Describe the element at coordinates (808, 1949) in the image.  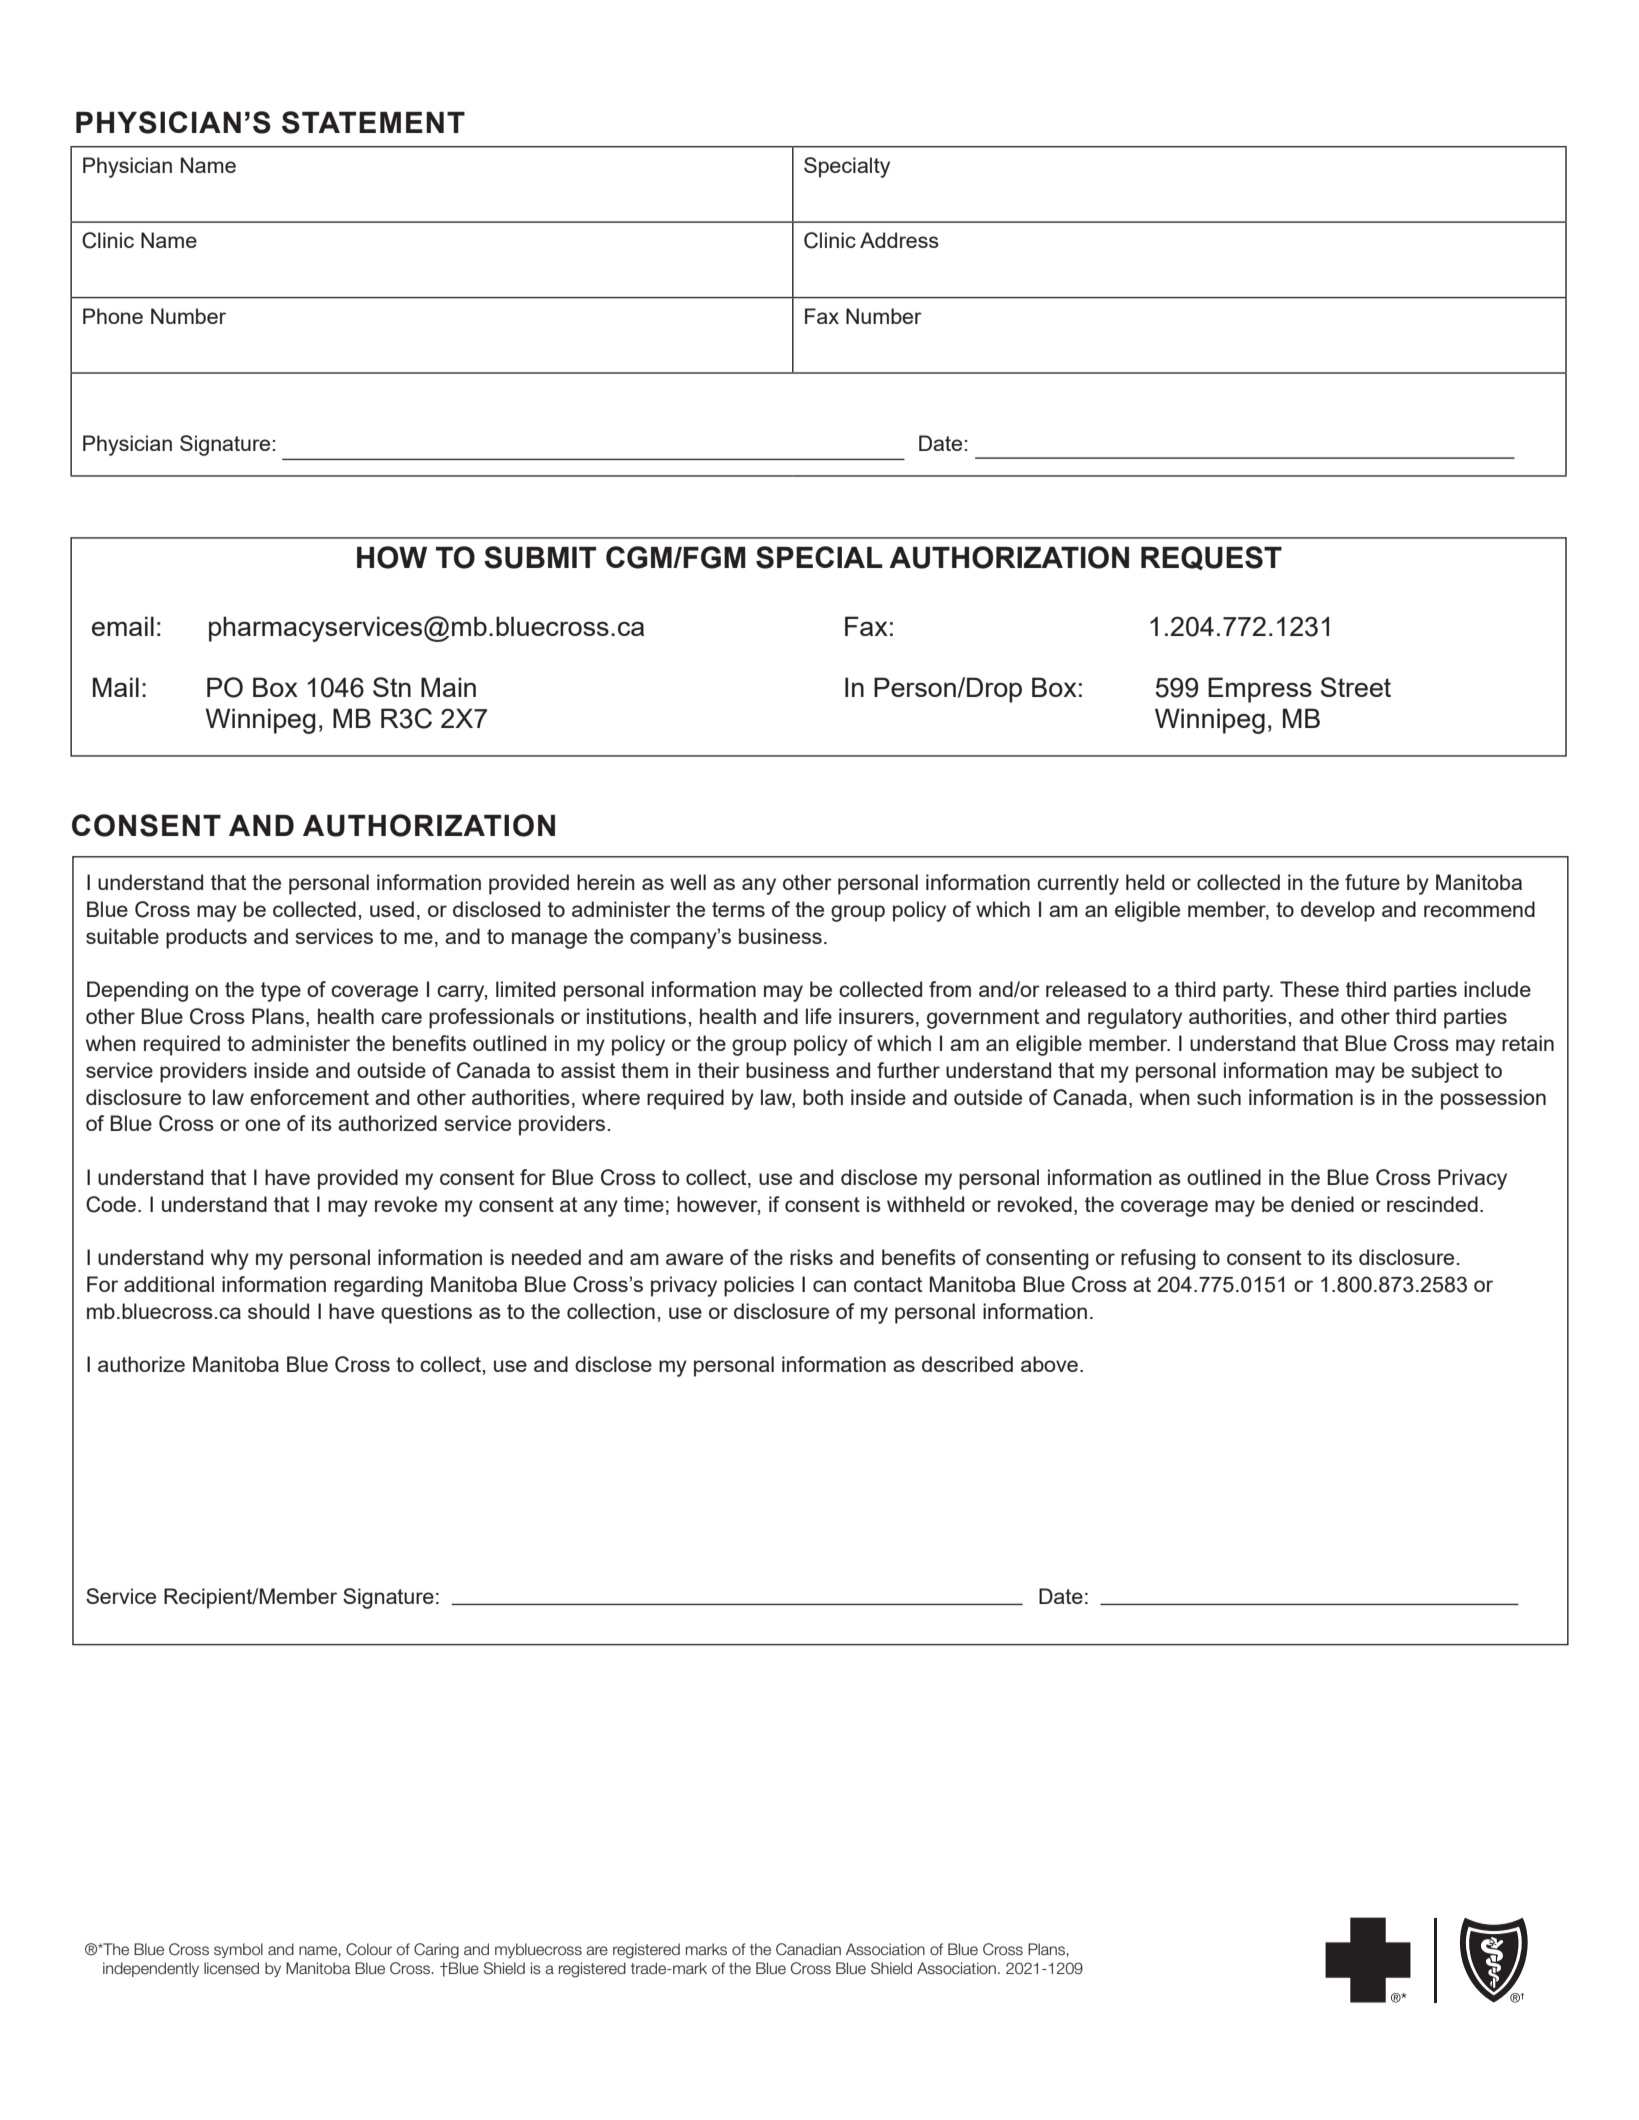
I see `Canadian` at that location.
